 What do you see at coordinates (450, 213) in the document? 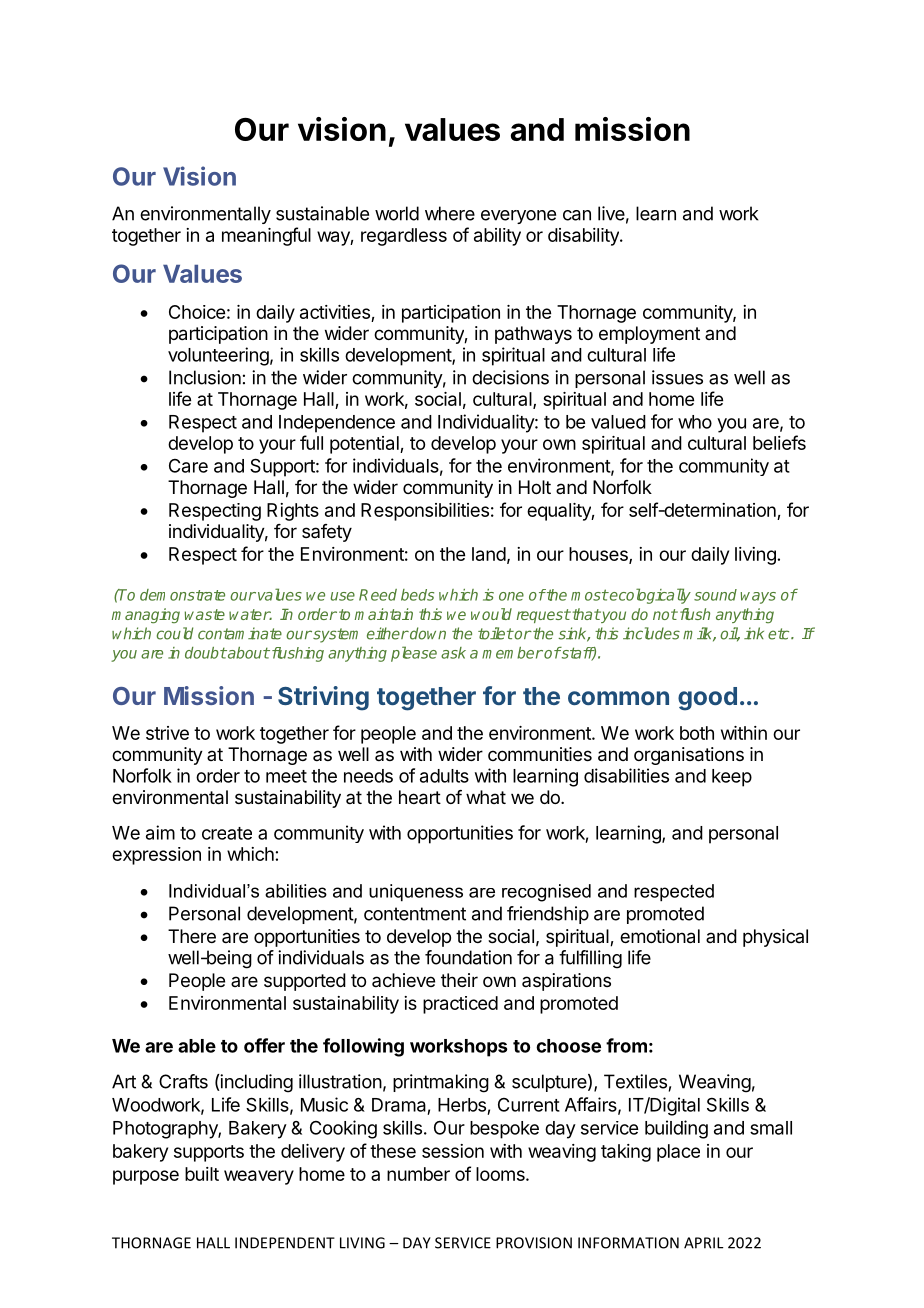
I see `where` at bounding box center [450, 213].
